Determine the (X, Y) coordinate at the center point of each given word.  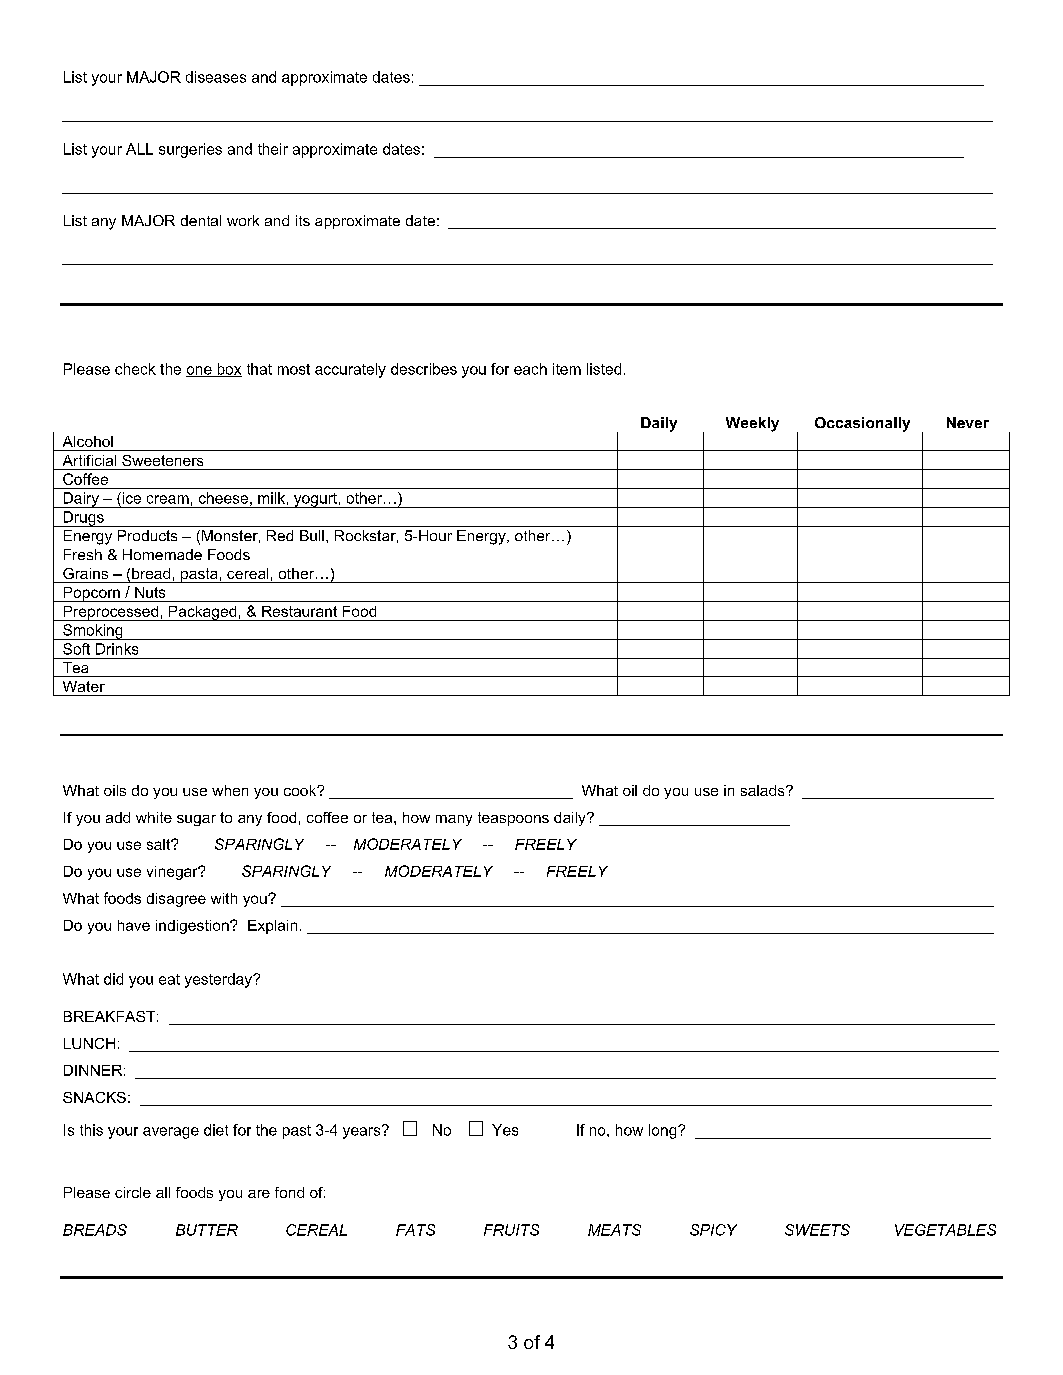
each (530, 369)
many (454, 820)
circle (133, 1192)
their (273, 149)
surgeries (190, 150)
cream (168, 499)
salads (764, 790)
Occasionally (862, 424)
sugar (196, 820)
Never (968, 422)
